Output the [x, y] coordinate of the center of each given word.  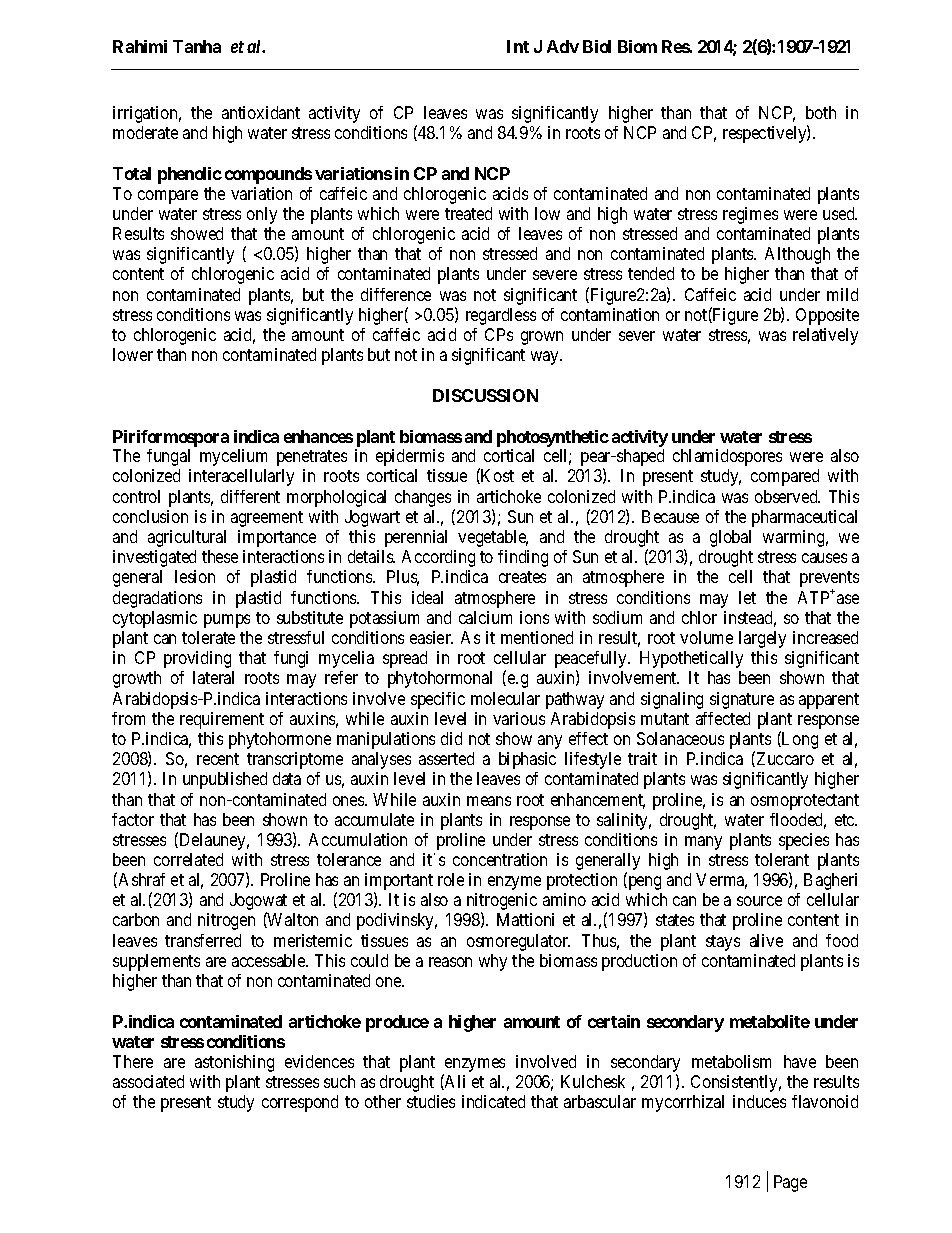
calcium [485, 617]
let [747, 597]
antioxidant [261, 112]
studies [431, 1101]
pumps [227, 621]
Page [790, 1183]
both [821, 112]
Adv [563, 46]
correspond [300, 1103]
